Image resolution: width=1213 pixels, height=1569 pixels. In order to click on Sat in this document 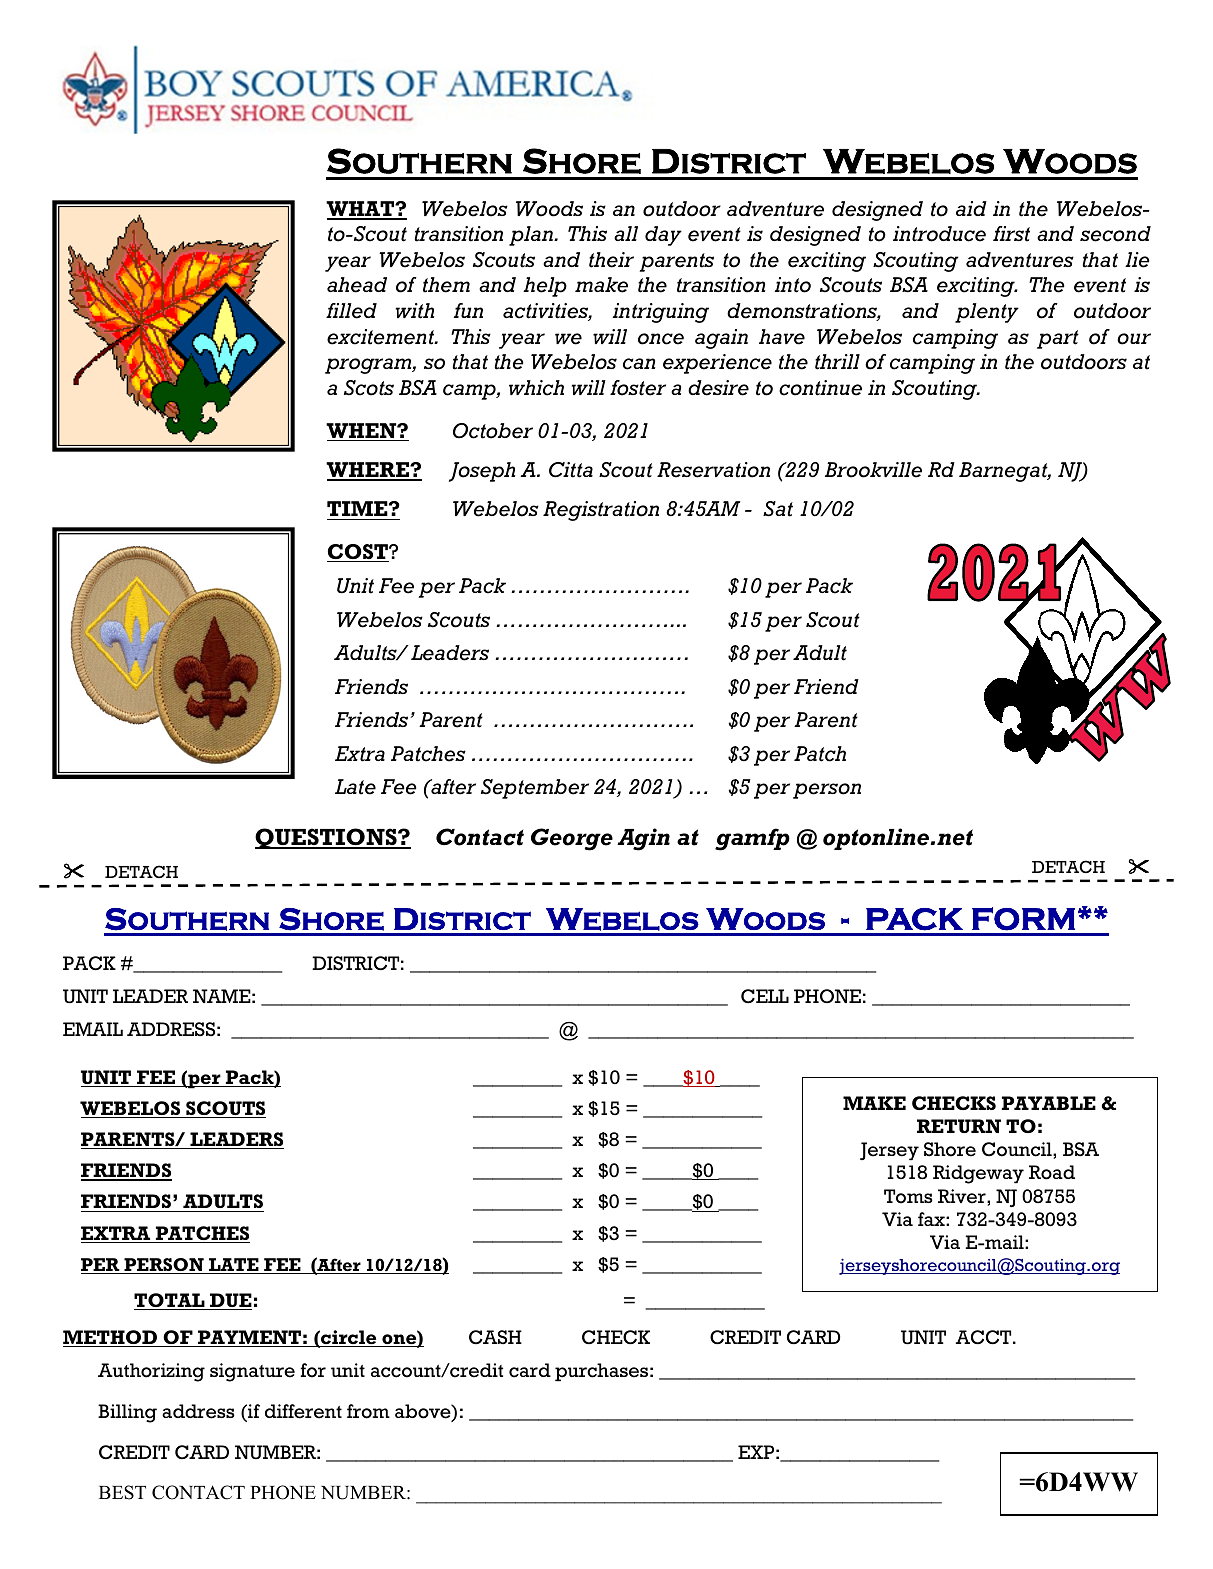, I will do `click(778, 509)`.
